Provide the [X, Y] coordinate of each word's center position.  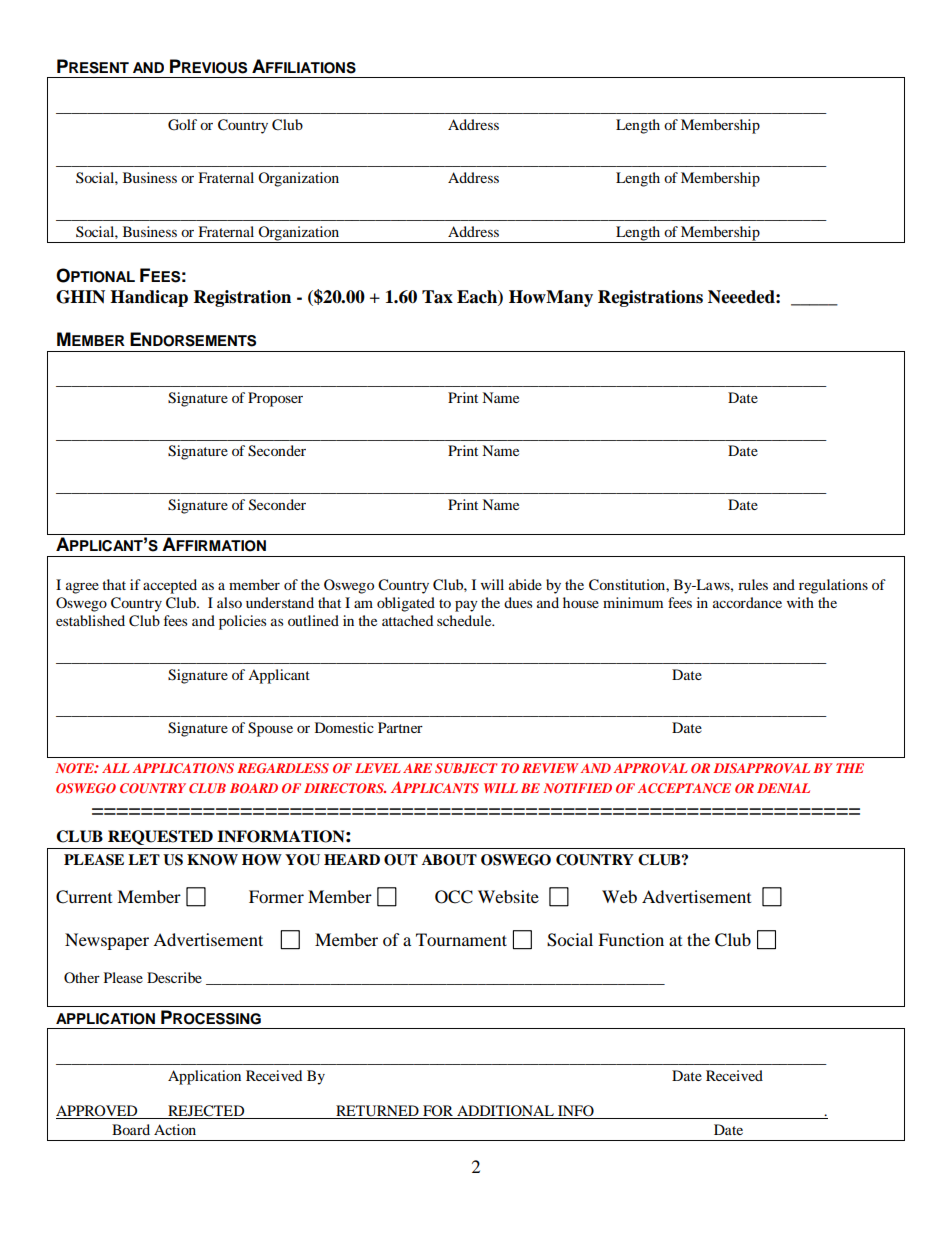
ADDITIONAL [505, 1112]
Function [631, 939]
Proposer [275, 399]
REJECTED [206, 1112]
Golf [182, 125]
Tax [437, 297]
